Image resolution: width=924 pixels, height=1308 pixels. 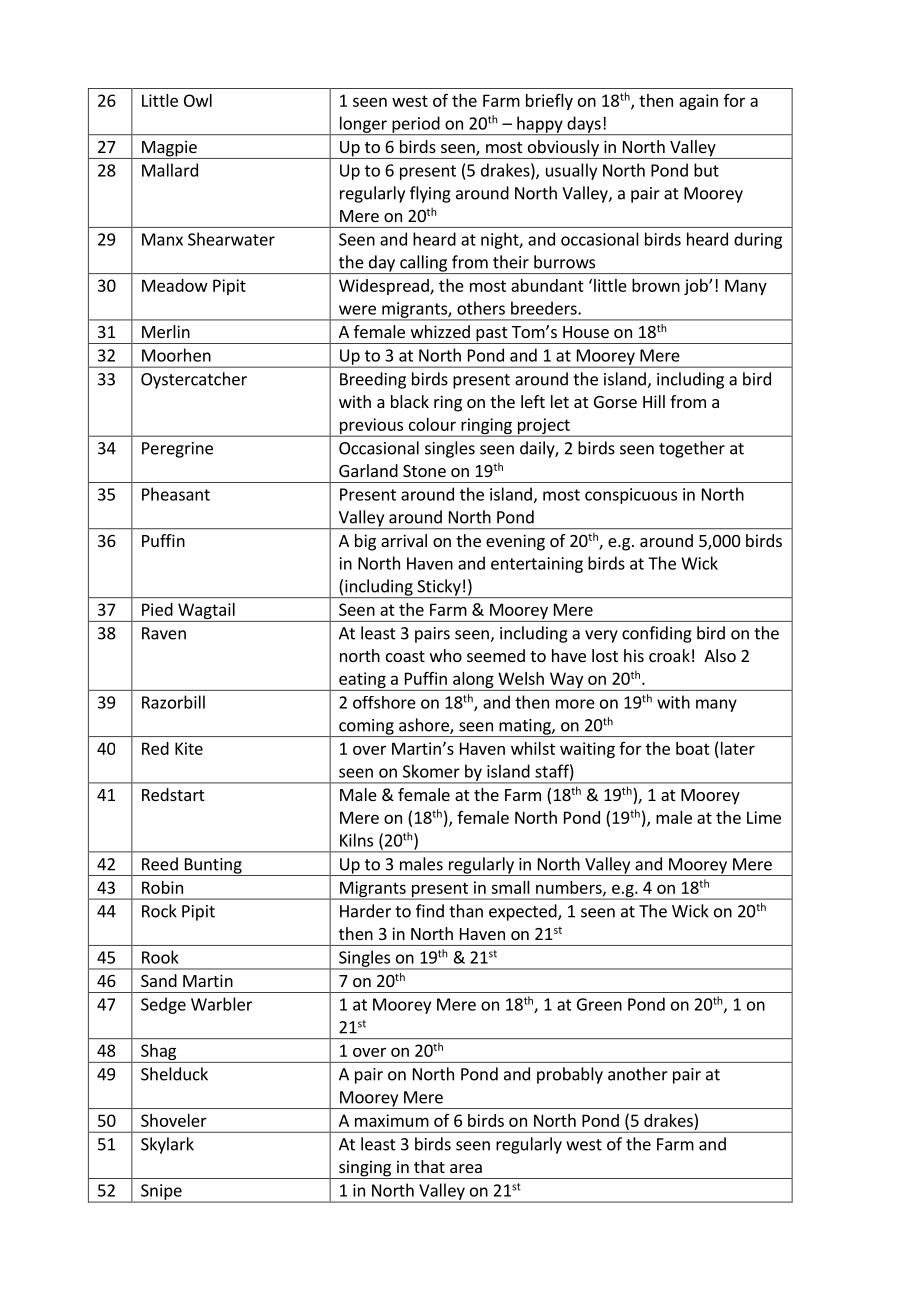 I want to click on another, so click(x=638, y=1074).
